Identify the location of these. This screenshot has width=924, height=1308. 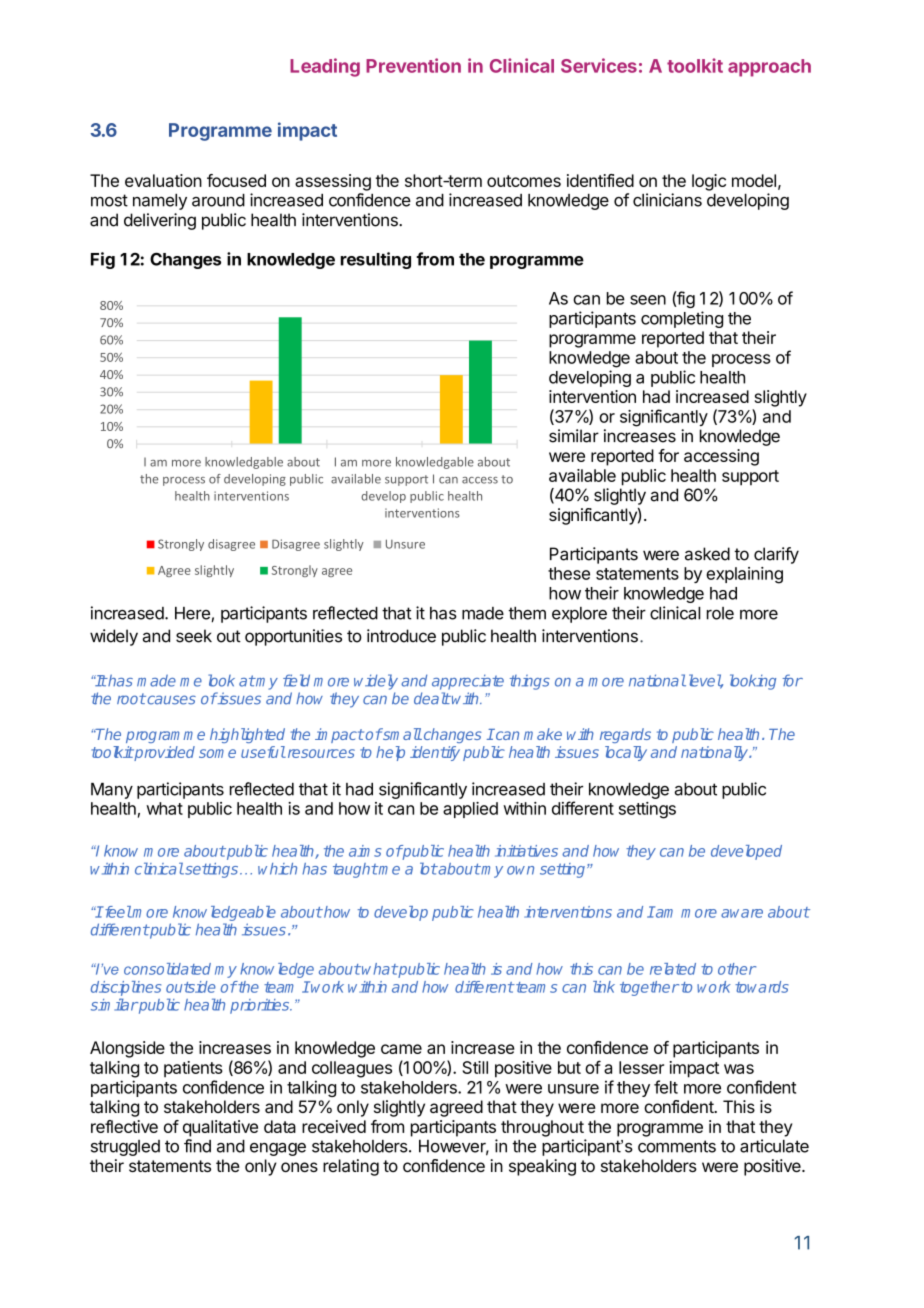
(569, 573).
